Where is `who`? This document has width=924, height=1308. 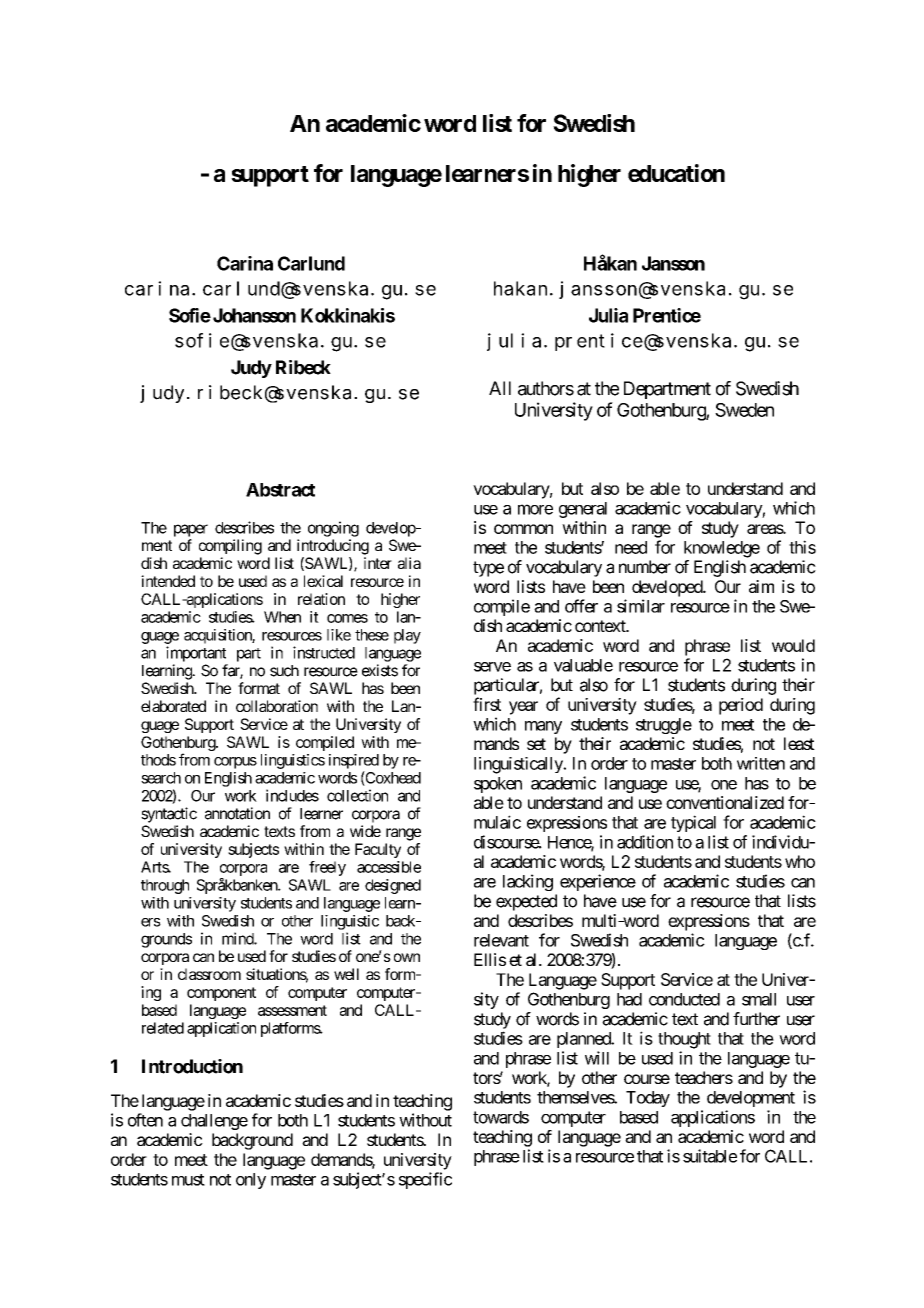 who is located at coordinates (800, 861).
